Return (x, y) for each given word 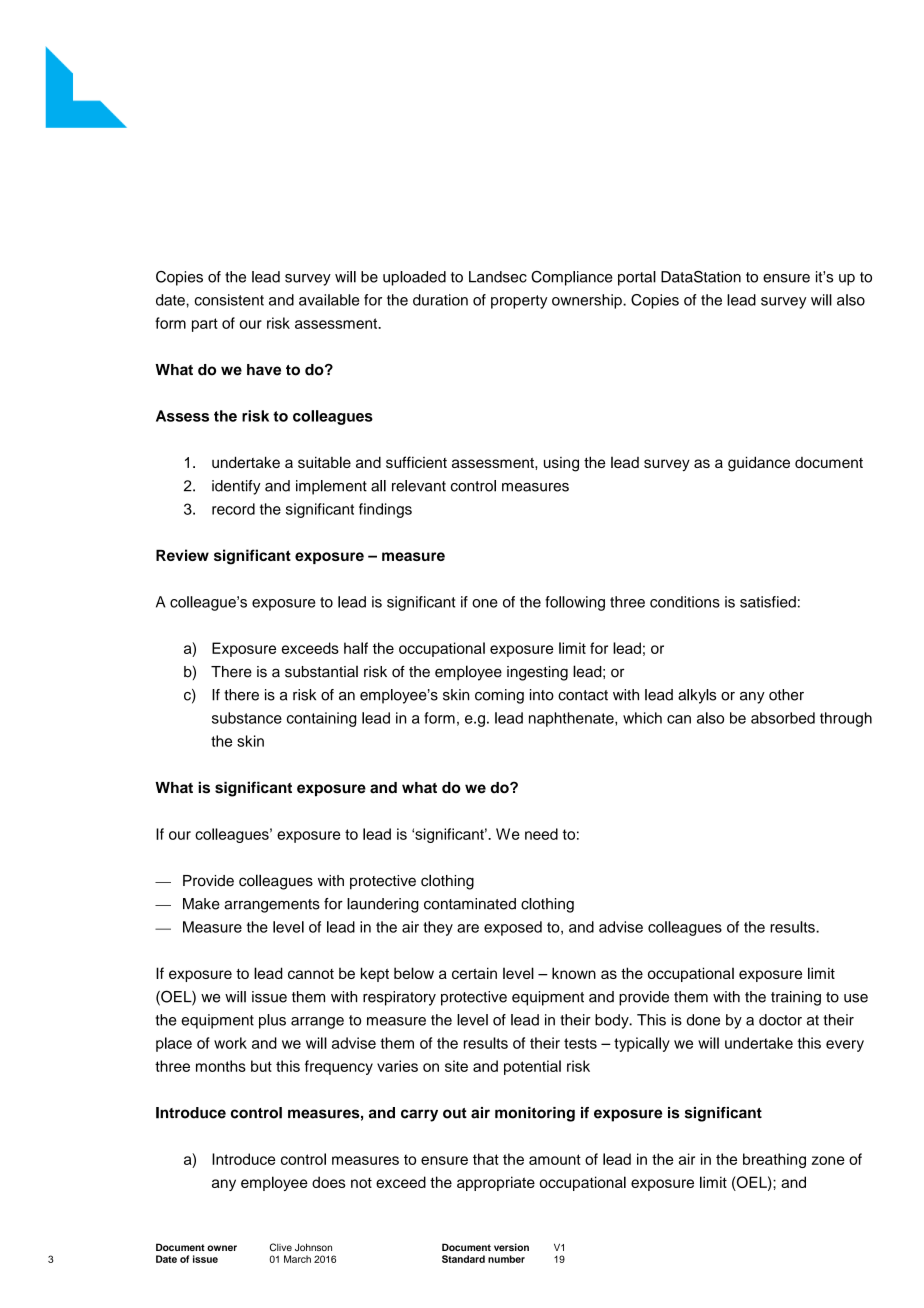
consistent (229, 300)
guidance (759, 464)
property (519, 302)
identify (236, 487)
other (786, 695)
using (561, 464)
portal (637, 278)
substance (247, 718)
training (796, 998)
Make (201, 904)
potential (532, 1067)
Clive (281, 1247)
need (541, 834)
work (230, 1043)
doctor (780, 1020)
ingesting (537, 673)
